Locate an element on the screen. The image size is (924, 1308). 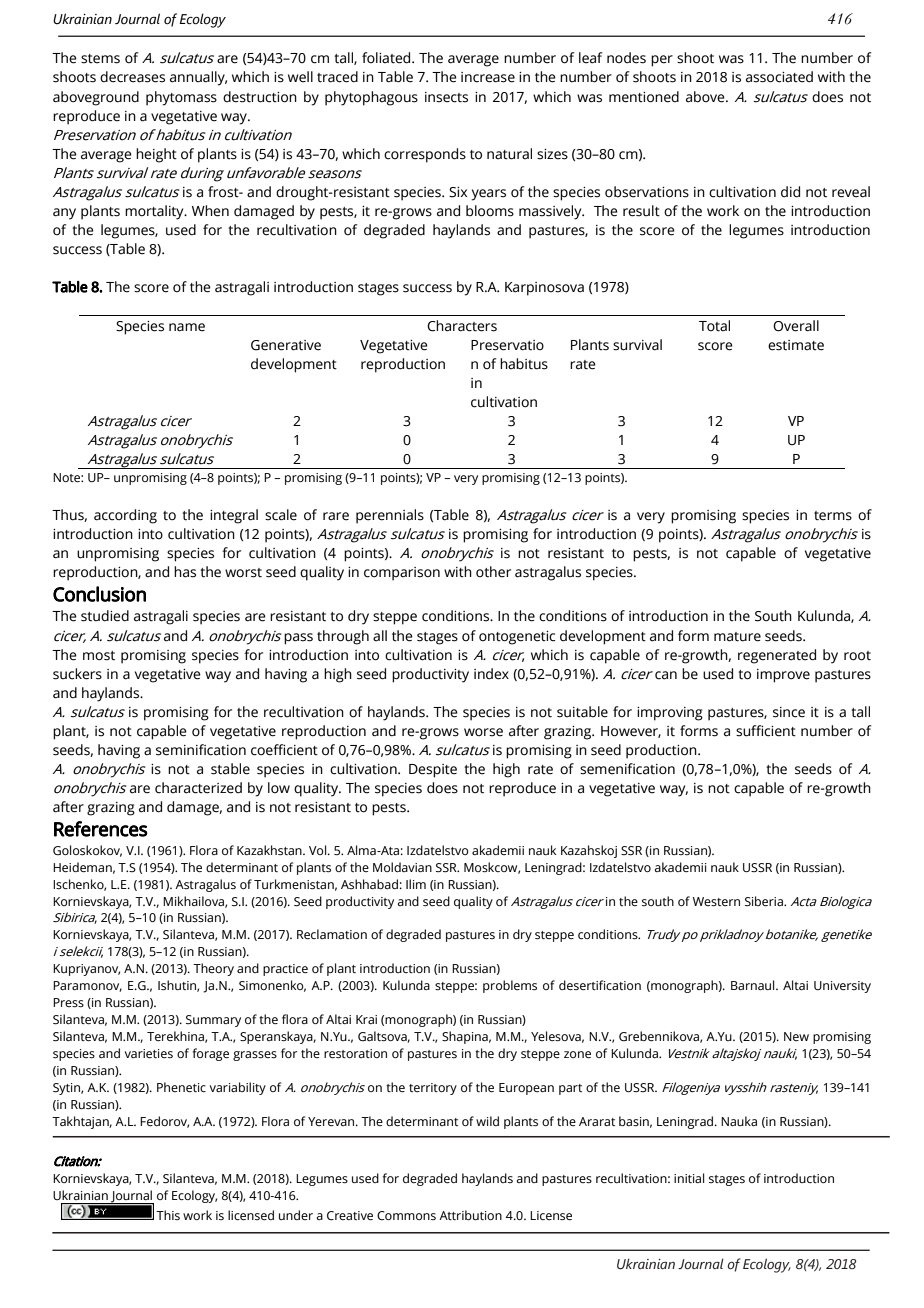
name is located at coordinates (187, 327).
